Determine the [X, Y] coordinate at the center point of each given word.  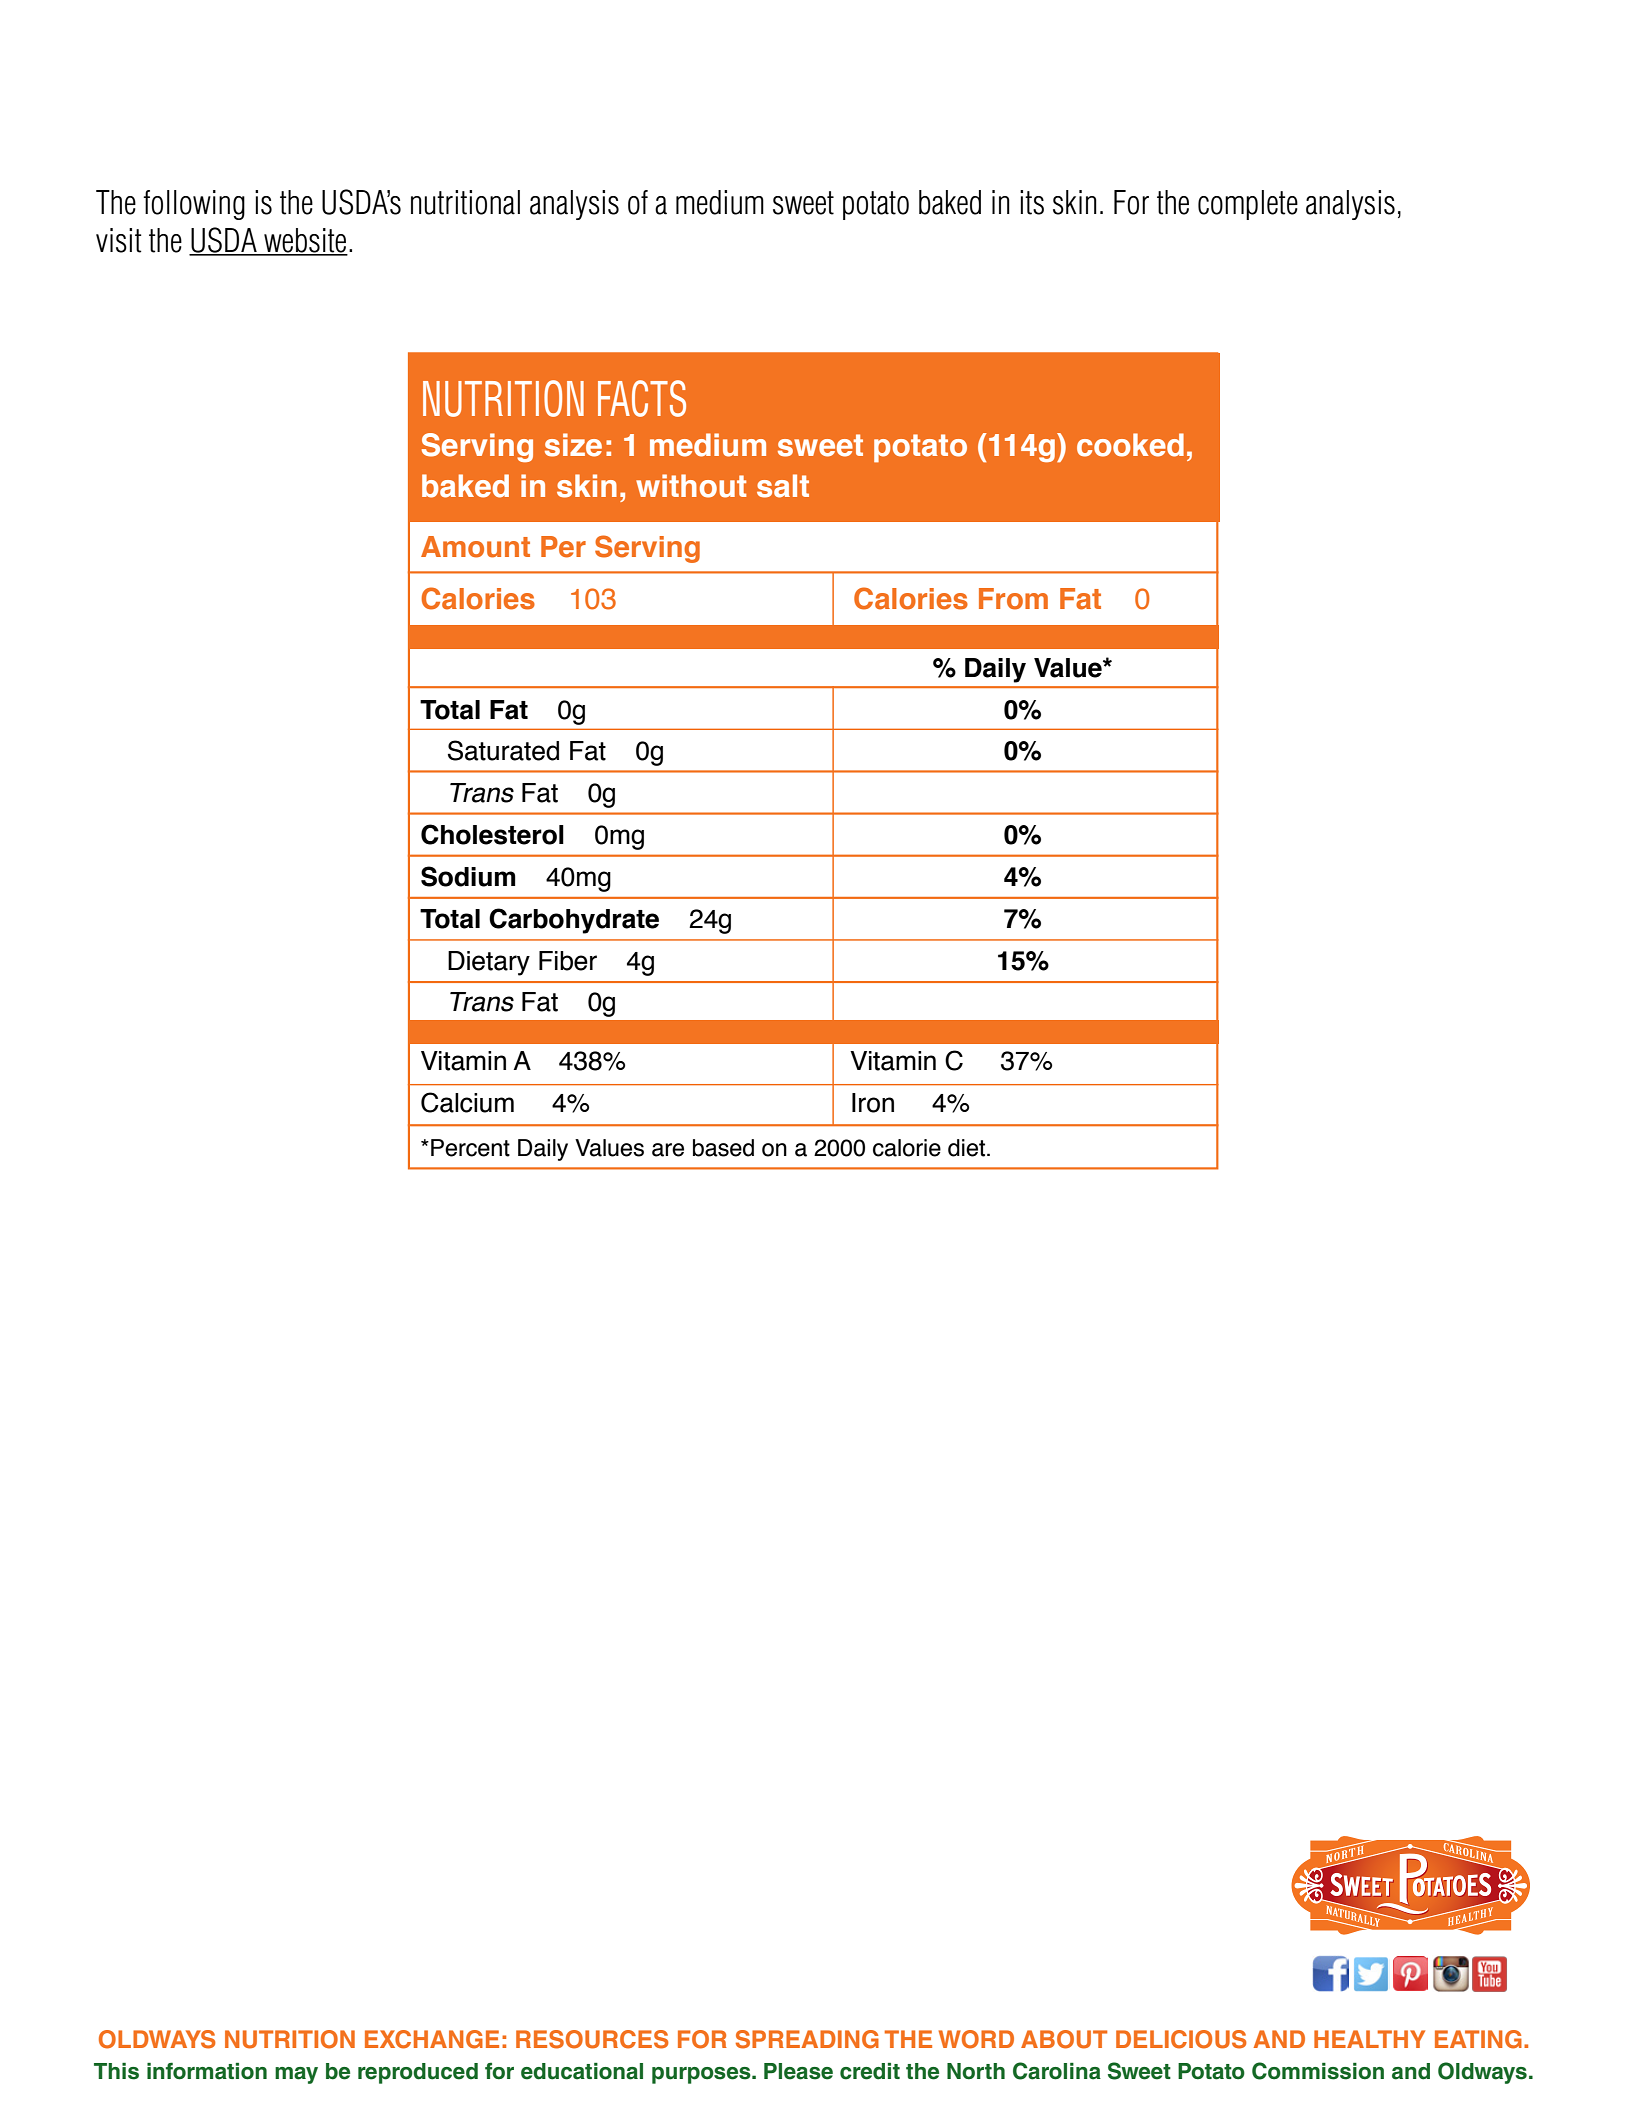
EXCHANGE [432, 2039]
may [296, 2075]
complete [1248, 205]
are [668, 1150]
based [723, 1148]
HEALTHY [1369, 2039]
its [1032, 202]
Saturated [503, 750]
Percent [470, 1148]
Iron [873, 1103]
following [194, 205]
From [1013, 599]
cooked [1130, 445]
